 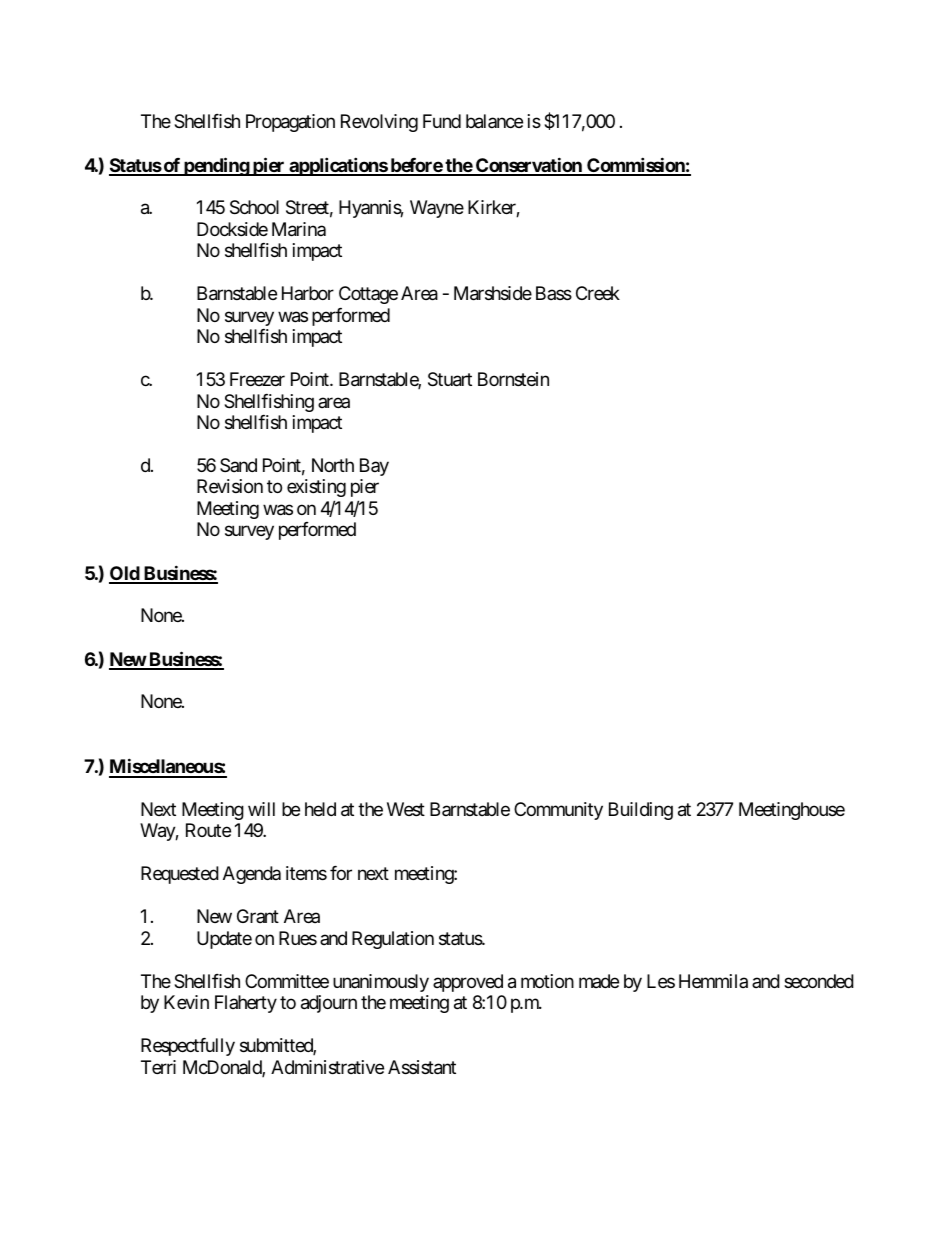 What do you see at coordinates (494, 121) in the screenshot?
I see `balance` at bounding box center [494, 121].
